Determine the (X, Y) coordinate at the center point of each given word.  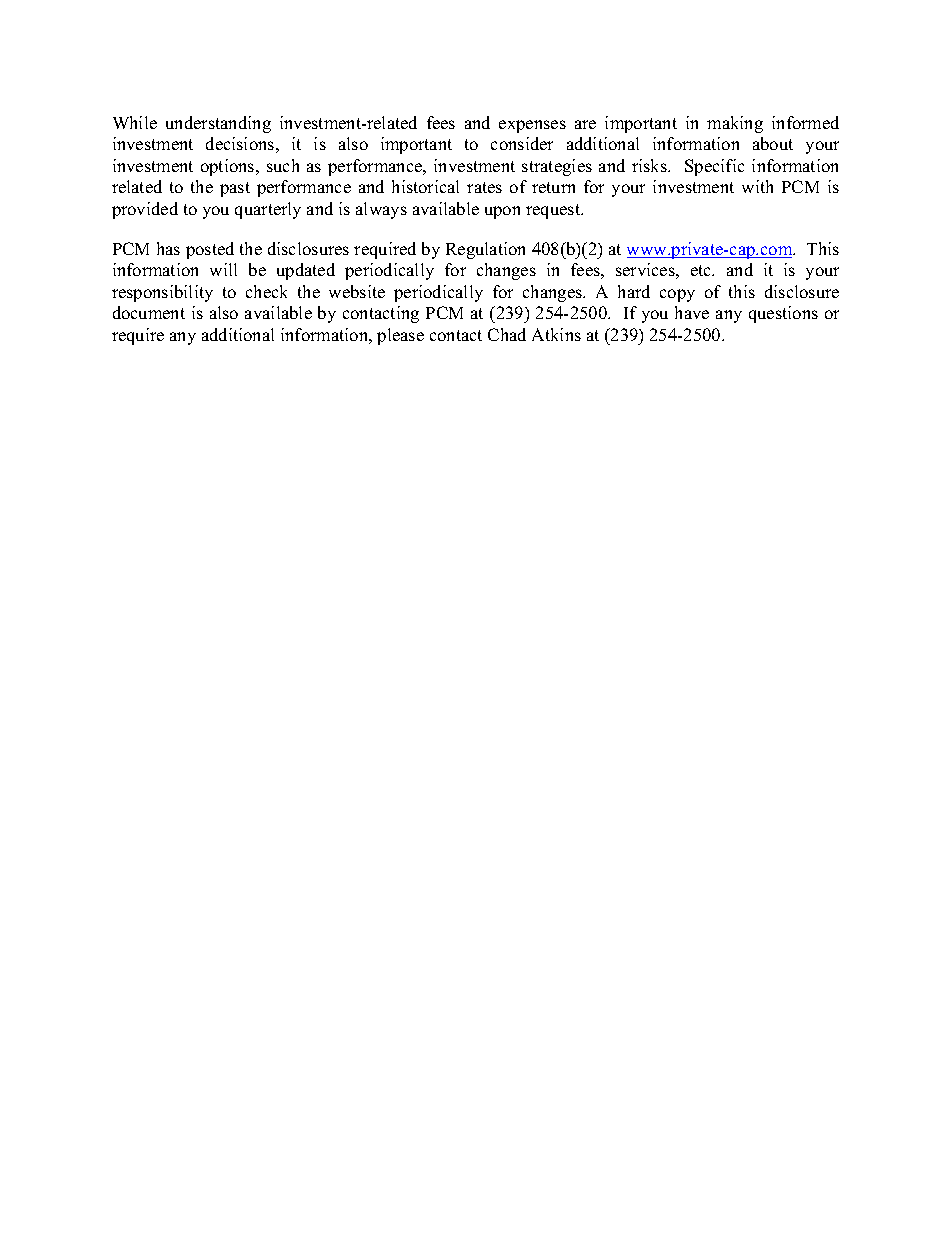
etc (702, 270)
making (735, 124)
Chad (507, 334)
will (223, 269)
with (757, 186)
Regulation (485, 250)
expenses (532, 126)
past (235, 189)
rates (484, 187)
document (149, 312)
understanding (218, 124)
